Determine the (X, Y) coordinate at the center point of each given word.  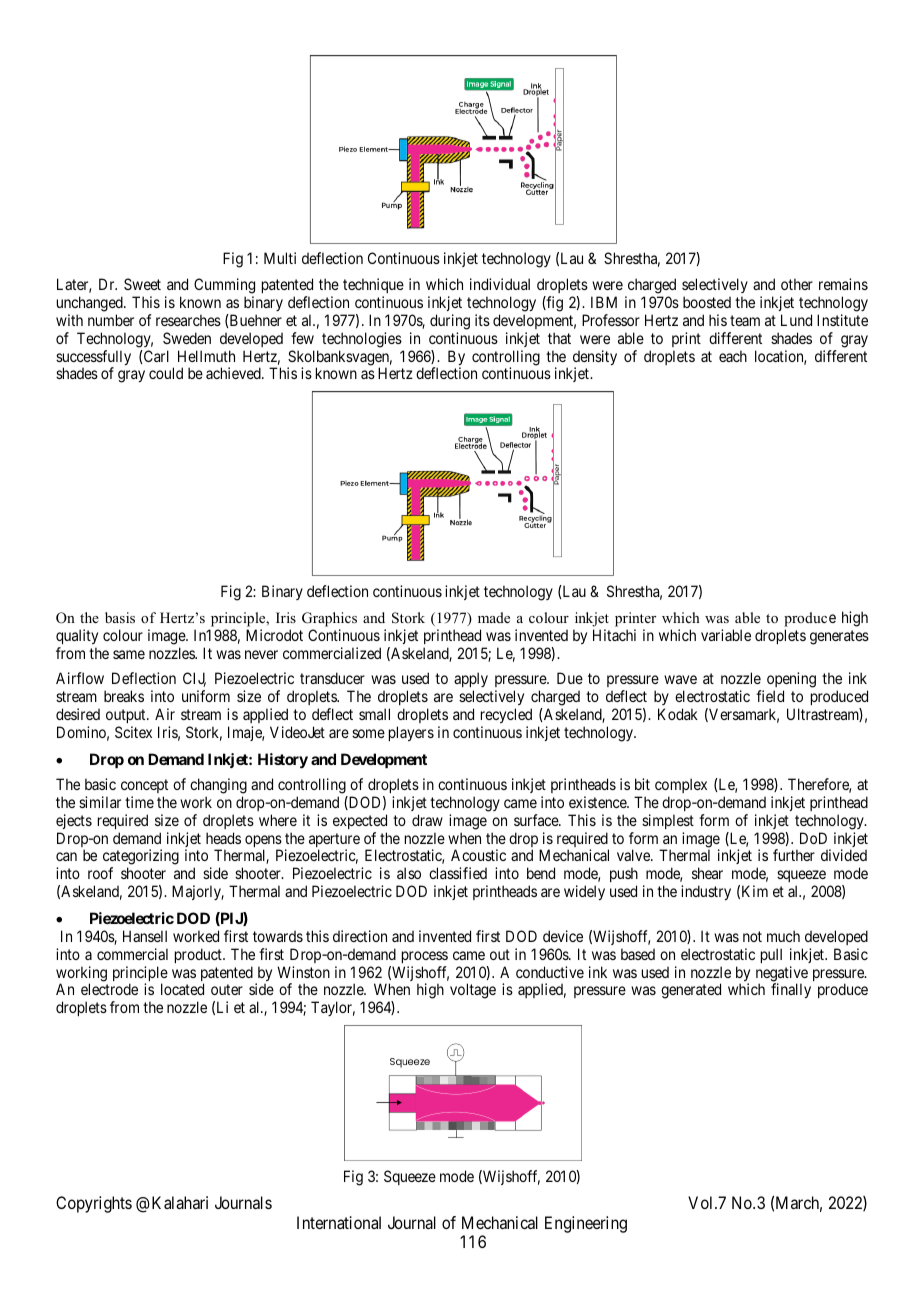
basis (120, 617)
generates (839, 637)
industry (706, 892)
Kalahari (180, 1202)
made (494, 617)
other (797, 284)
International (339, 1222)
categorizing (141, 858)
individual (500, 284)
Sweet (142, 284)
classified (458, 873)
